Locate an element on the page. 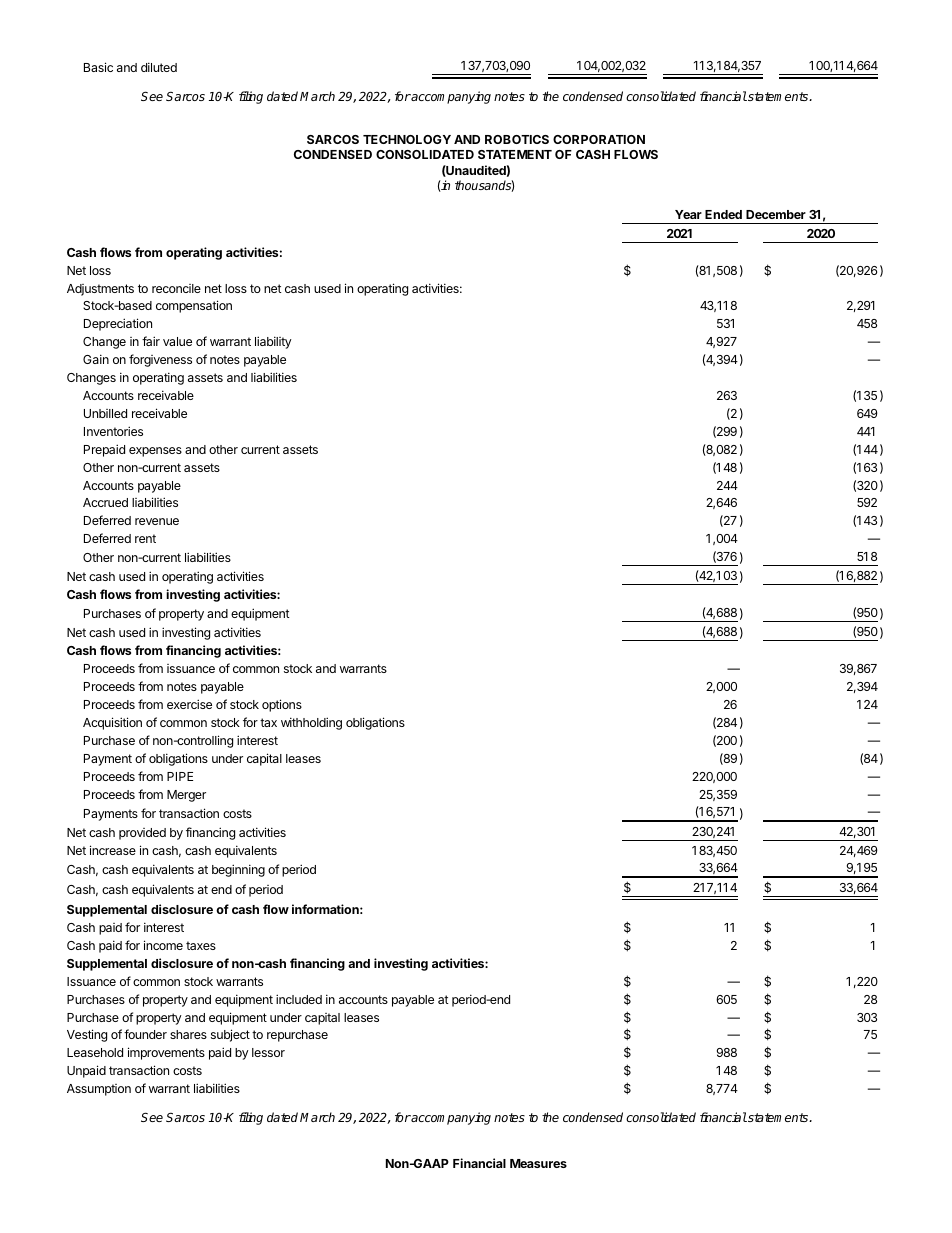  CORPORATION is located at coordinates (599, 139).
